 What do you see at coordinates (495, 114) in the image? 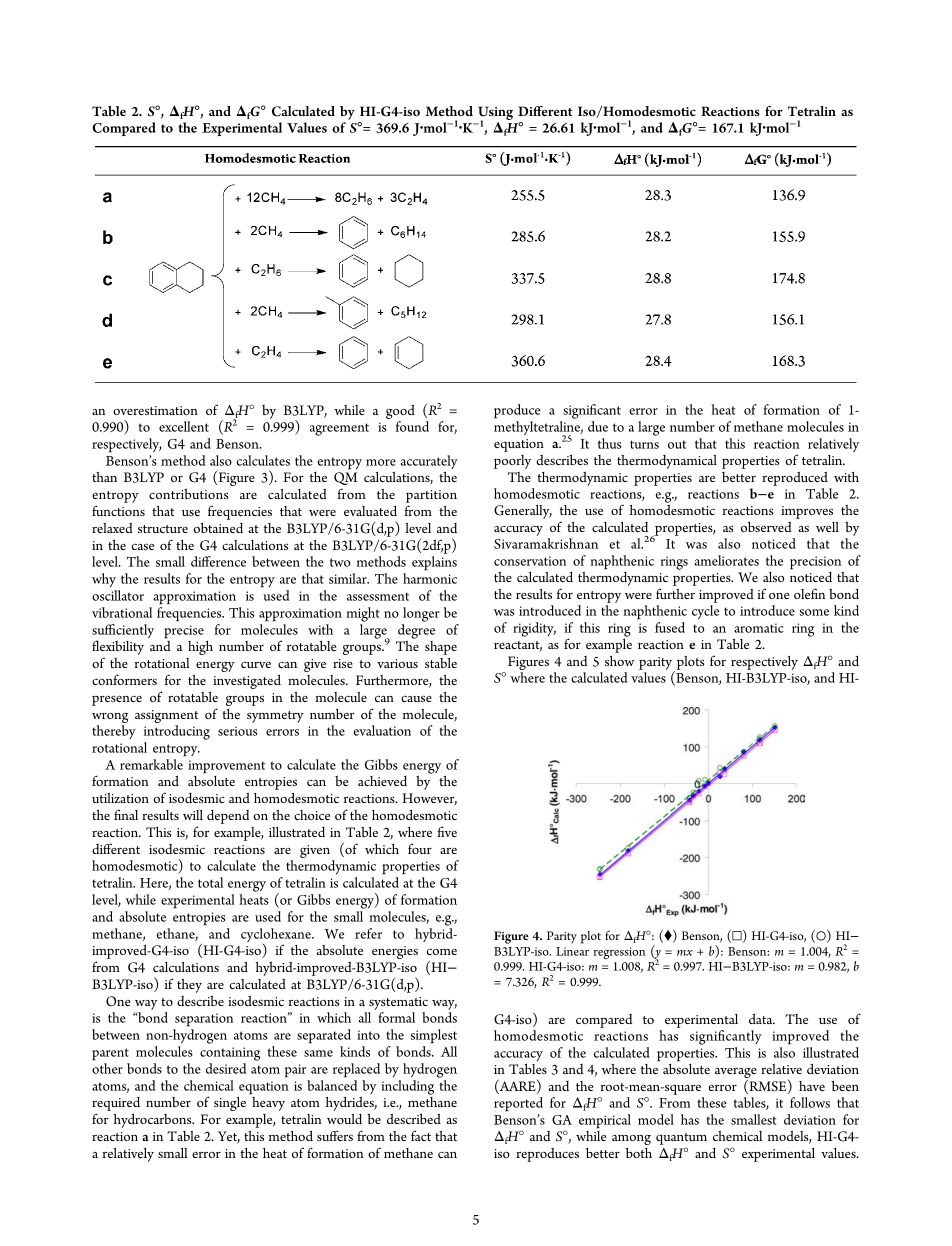
I see `Using` at bounding box center [495, 114].
